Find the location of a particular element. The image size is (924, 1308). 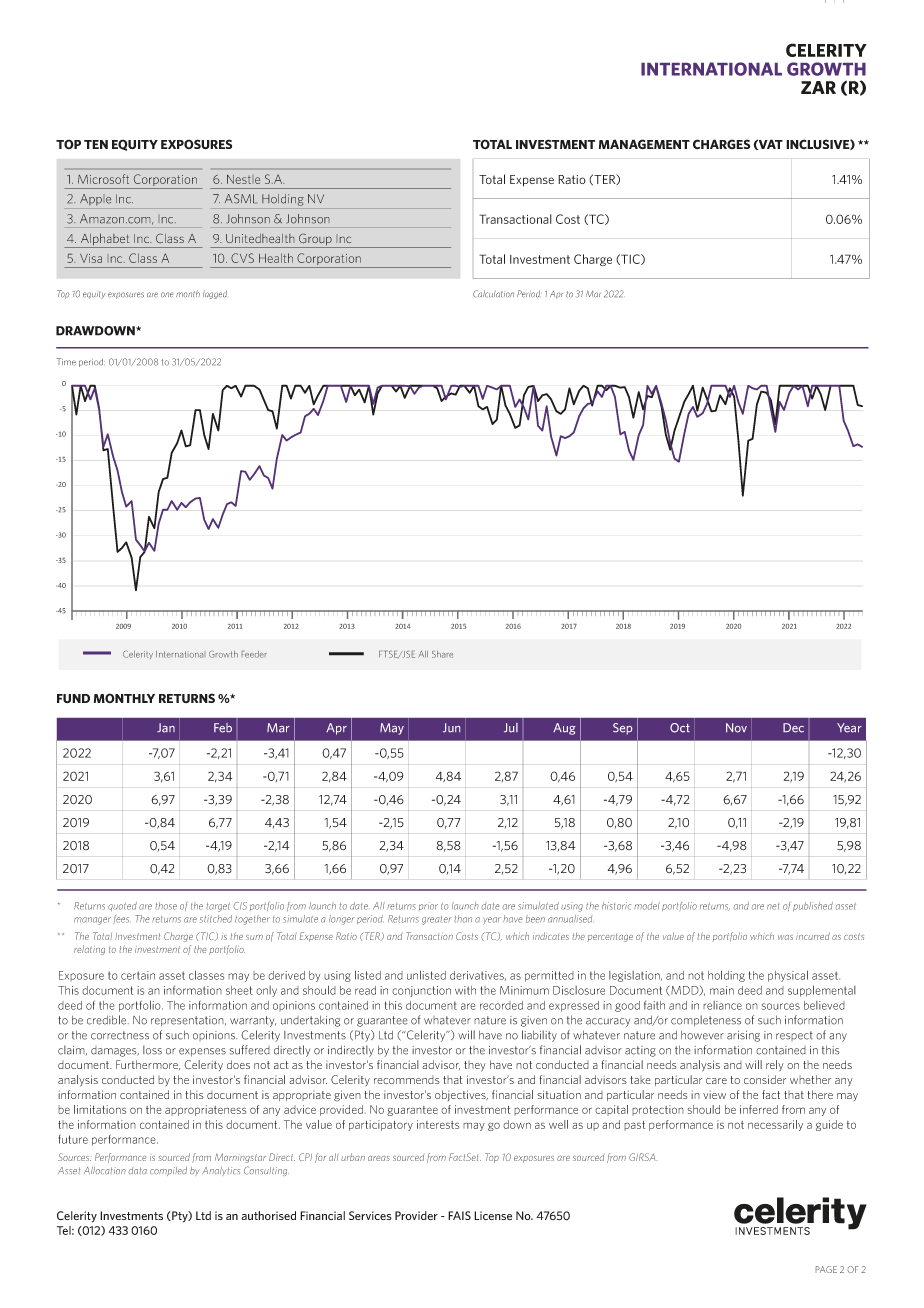

Share is located at coordinates (442, 654).
